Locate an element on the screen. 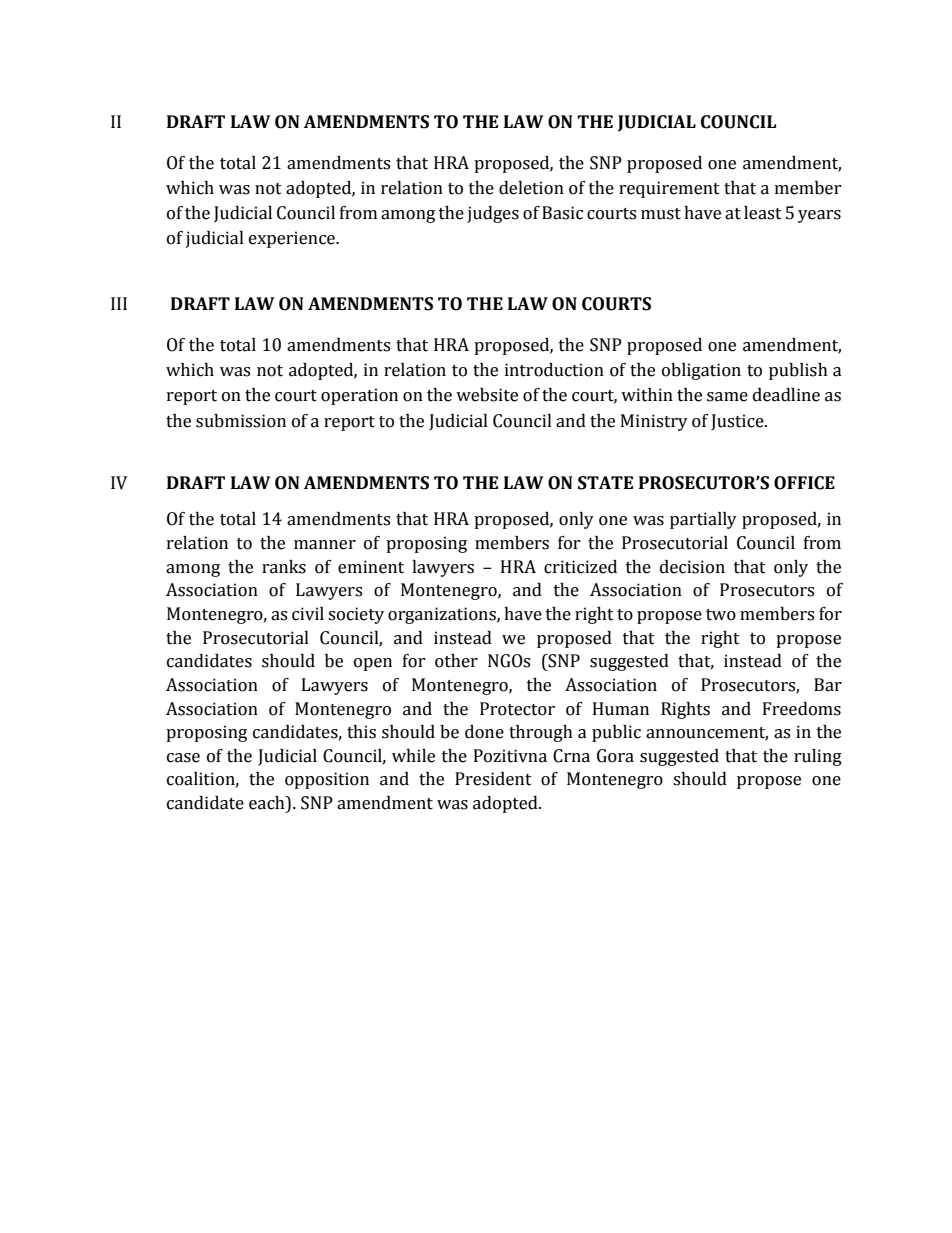 Image resolution: width=952 pixels, height=1233 pixels. judges is located at coordinates (493, 214).
